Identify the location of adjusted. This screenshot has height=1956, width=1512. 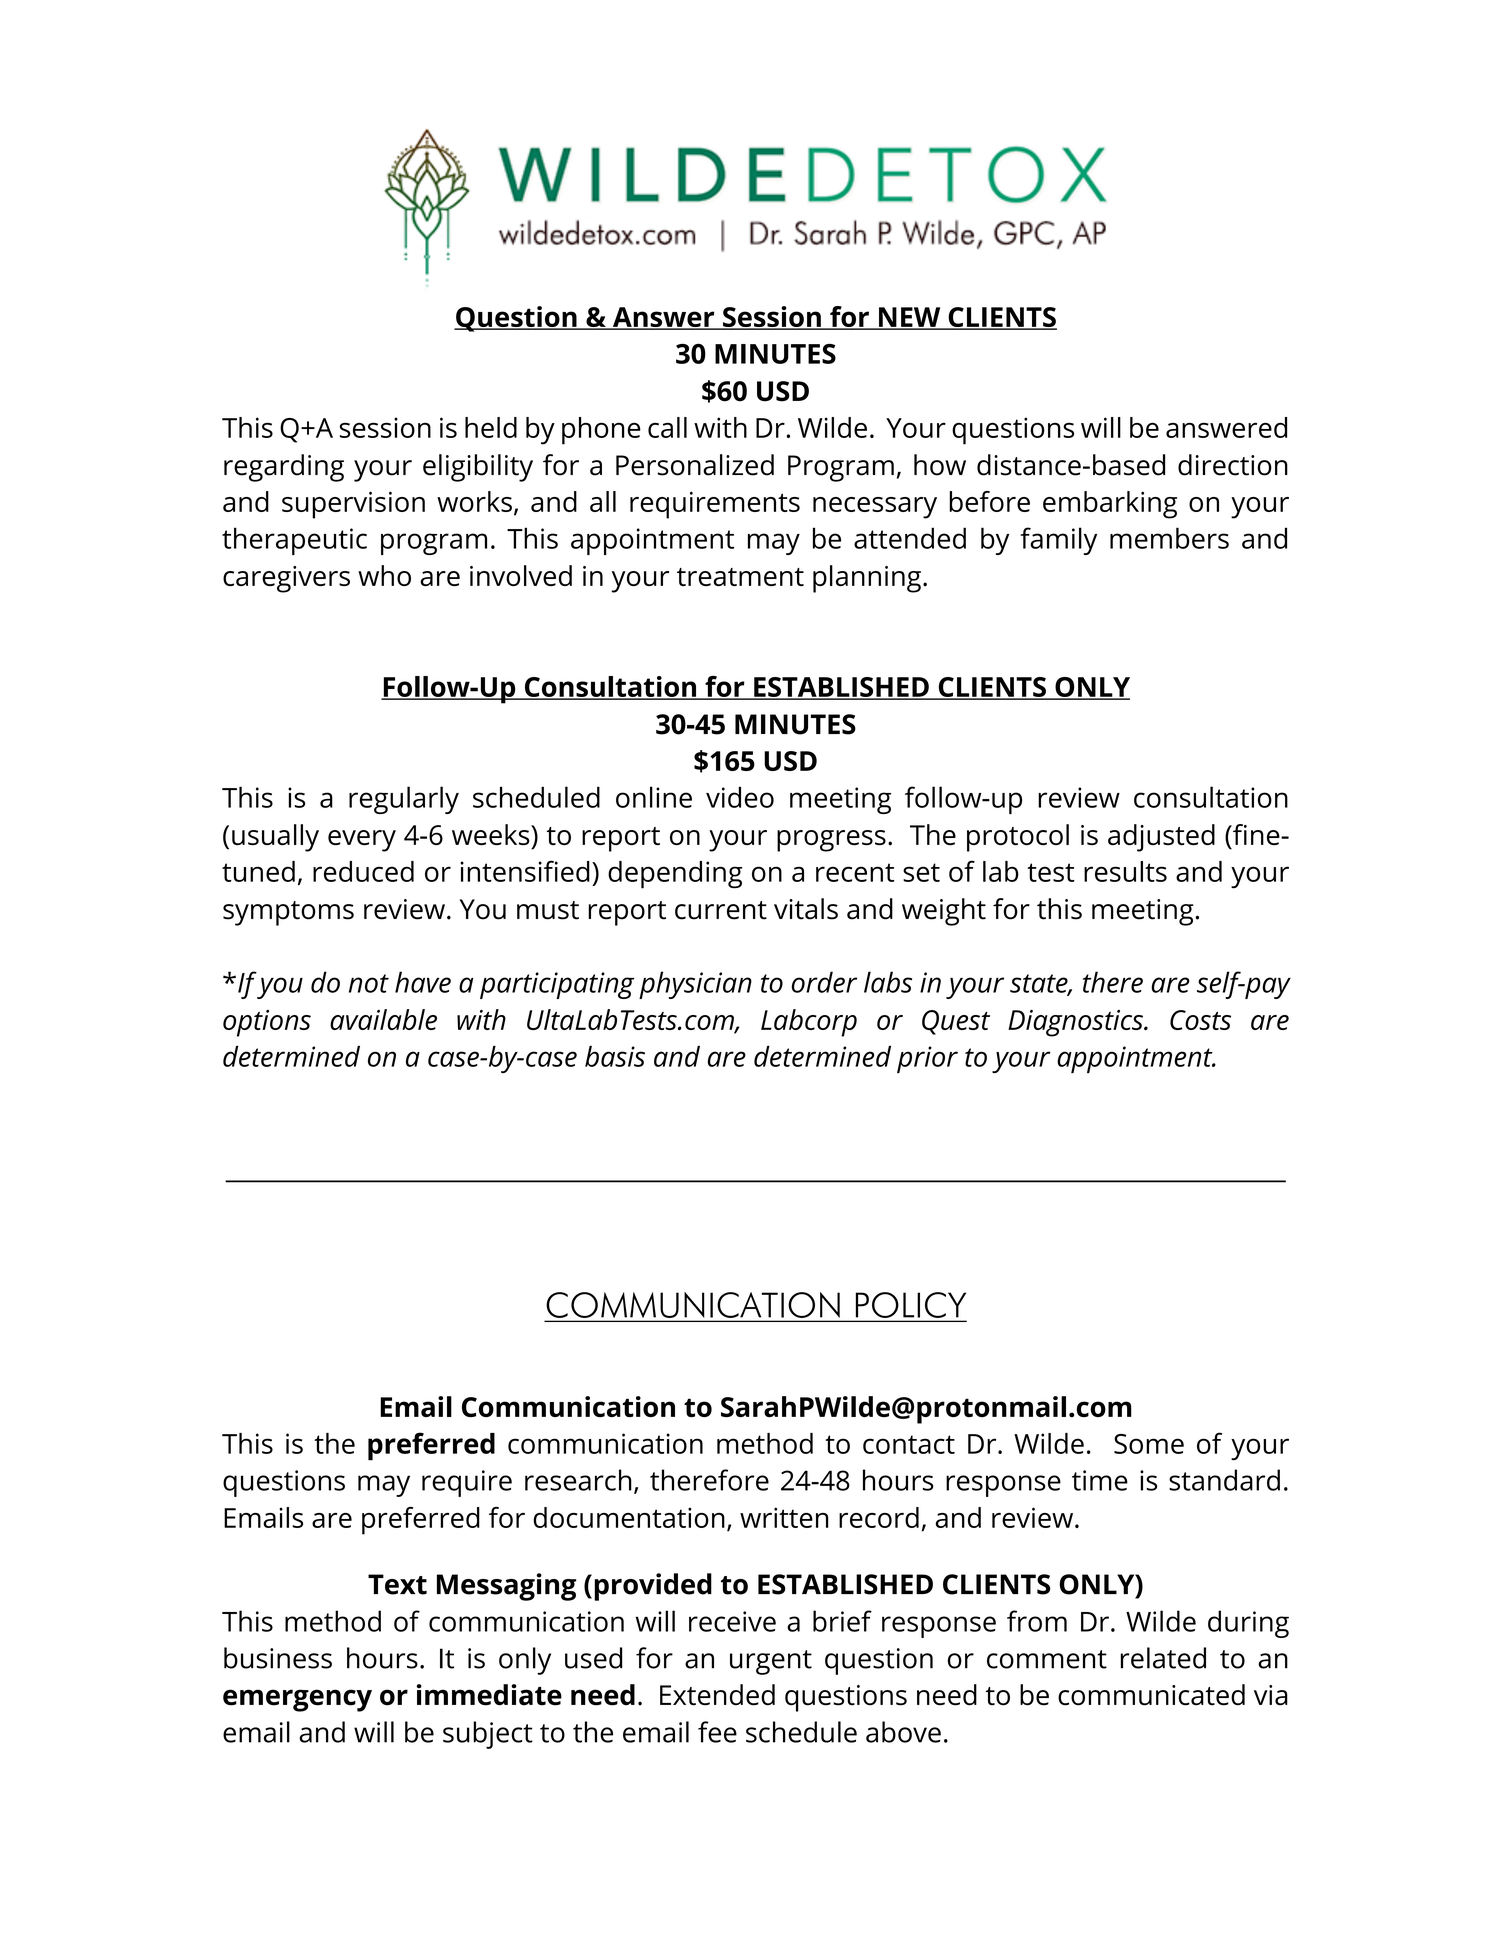
(1161, 838).
